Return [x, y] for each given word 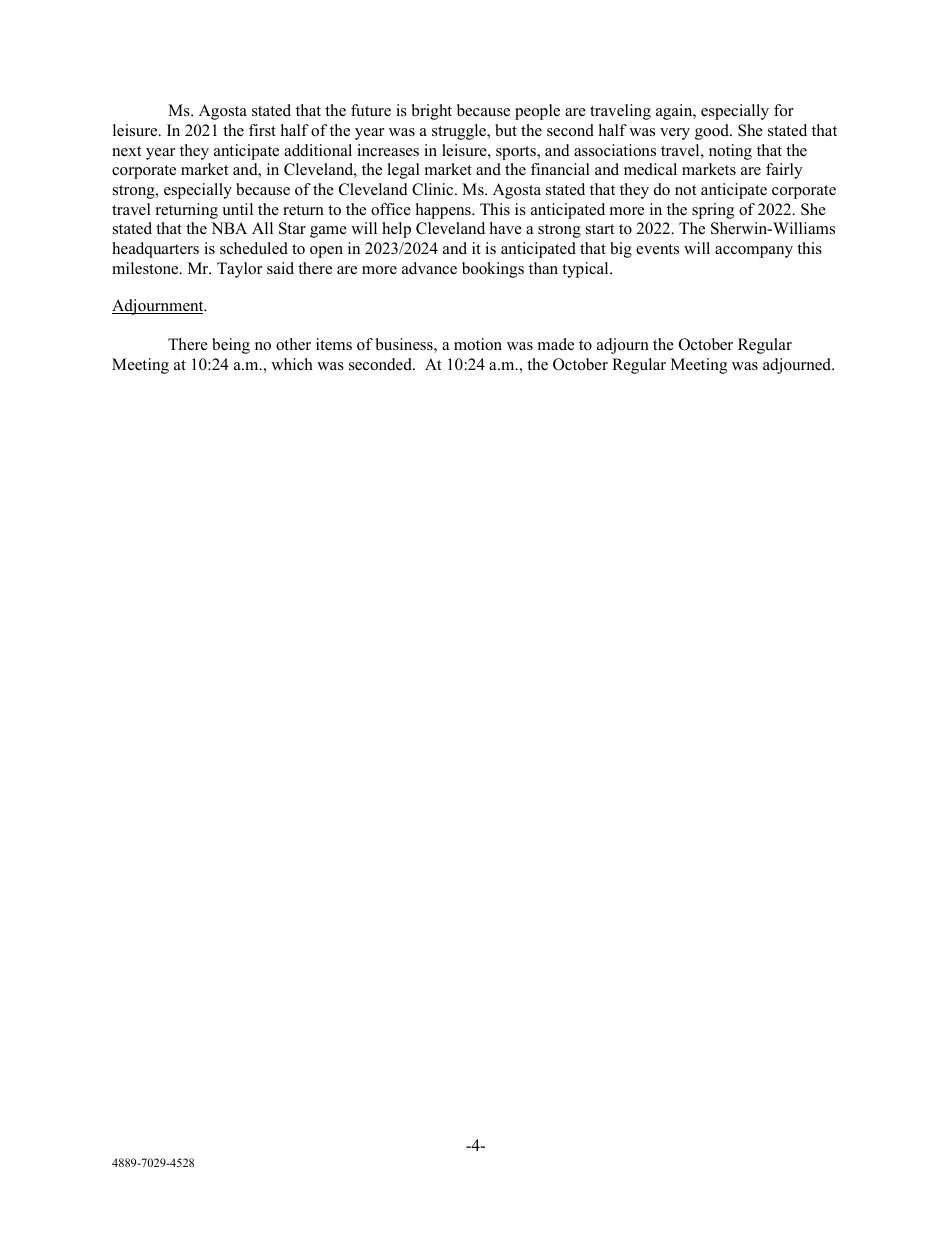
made [556, 344]
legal [403, 171]
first [262, 130]
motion [478, 344]
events [657, 249]
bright [432, 112]
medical [650, 169]
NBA [229, 228]
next [126, 151]
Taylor [239, 270]
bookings [493, 270]
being [231, 346]
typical [586, 270]
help [396, 230]
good [713, 132]
